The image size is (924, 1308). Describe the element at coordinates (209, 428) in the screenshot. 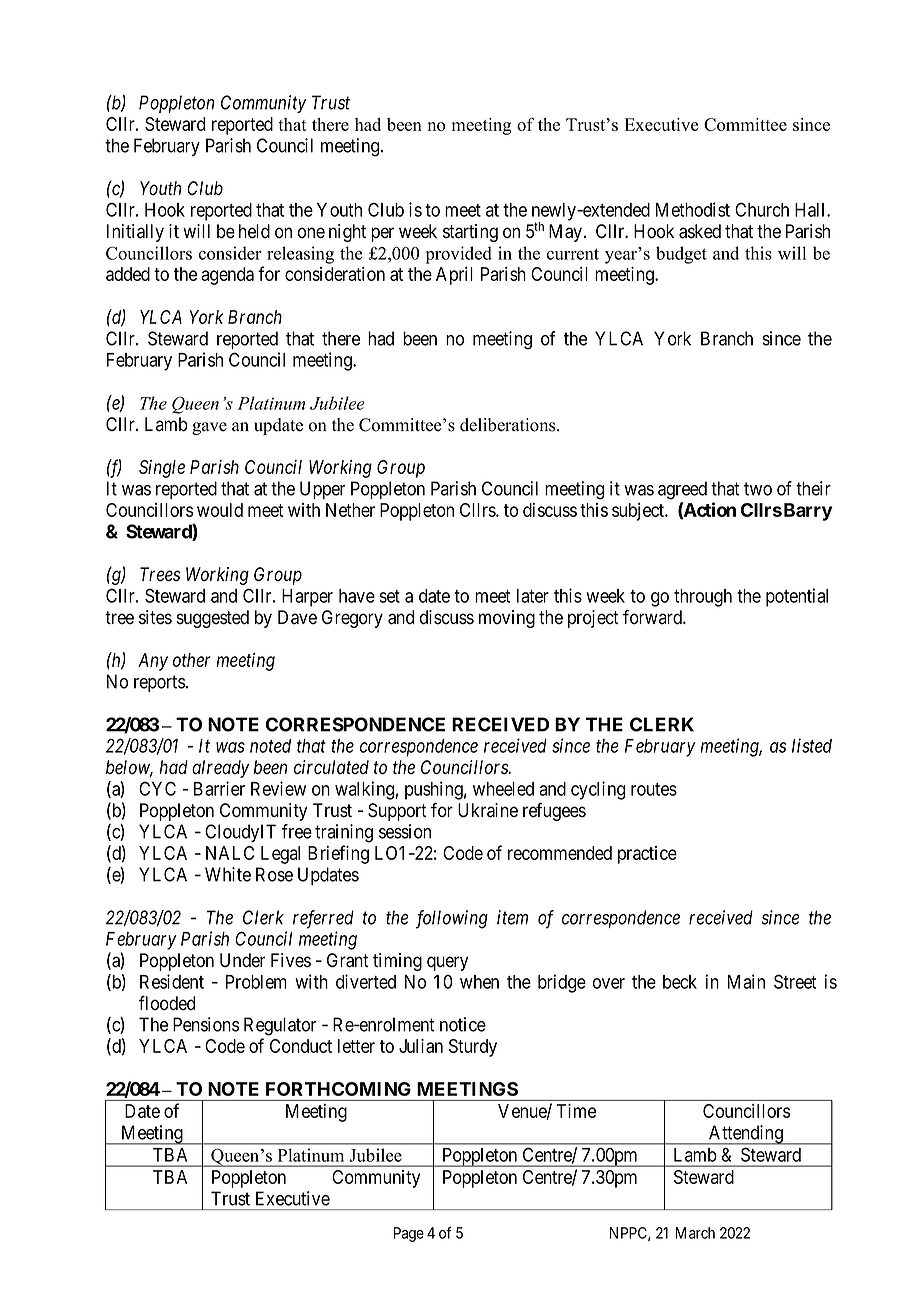

I see `gave` at that location.
